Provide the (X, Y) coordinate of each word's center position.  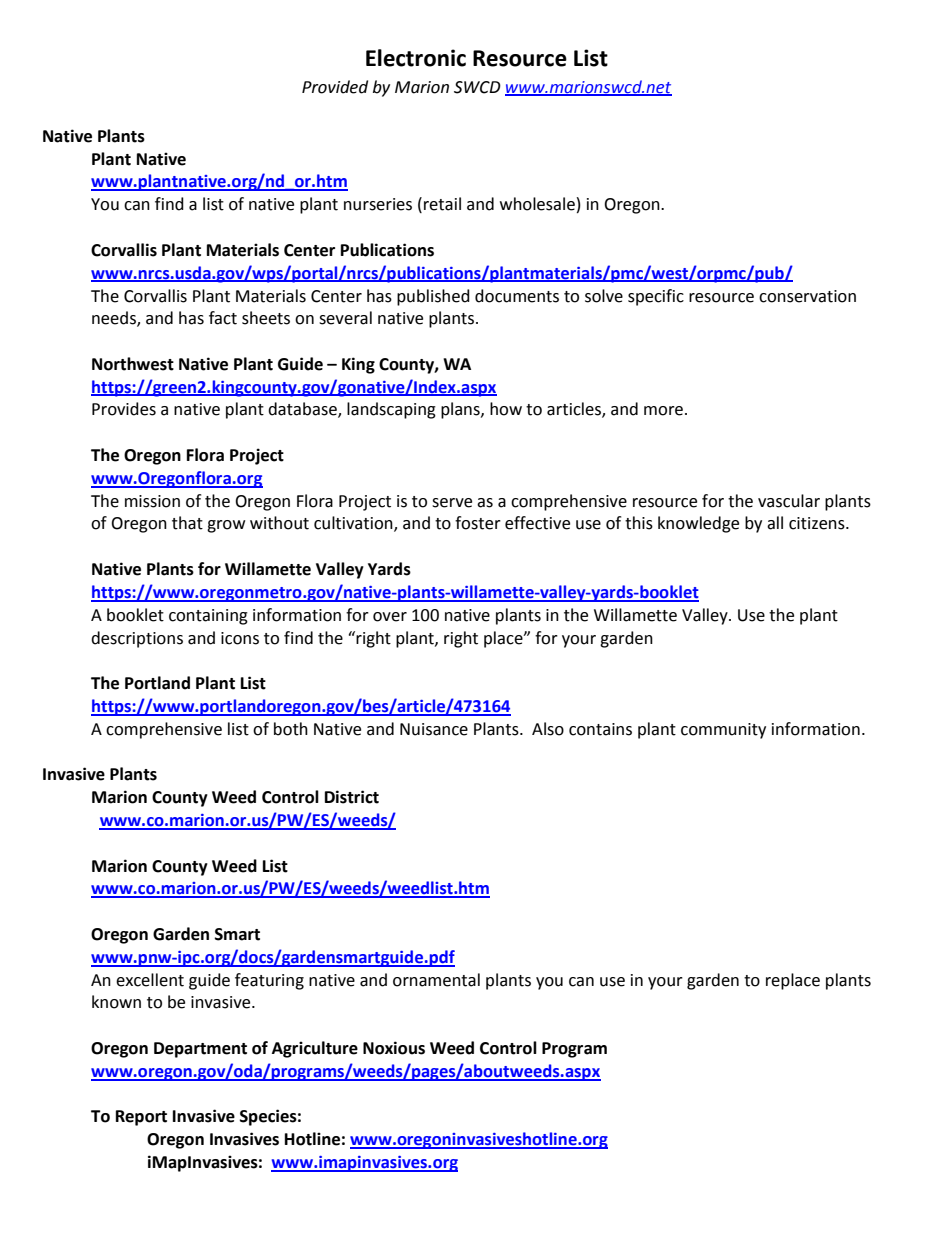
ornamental (436, 980)
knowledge (698, 524)
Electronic (416, 58)
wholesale (537, 204)
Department (200, 1050)
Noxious (394, 1048)
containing (208, 617)
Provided (335, 87)
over (390, 617)
